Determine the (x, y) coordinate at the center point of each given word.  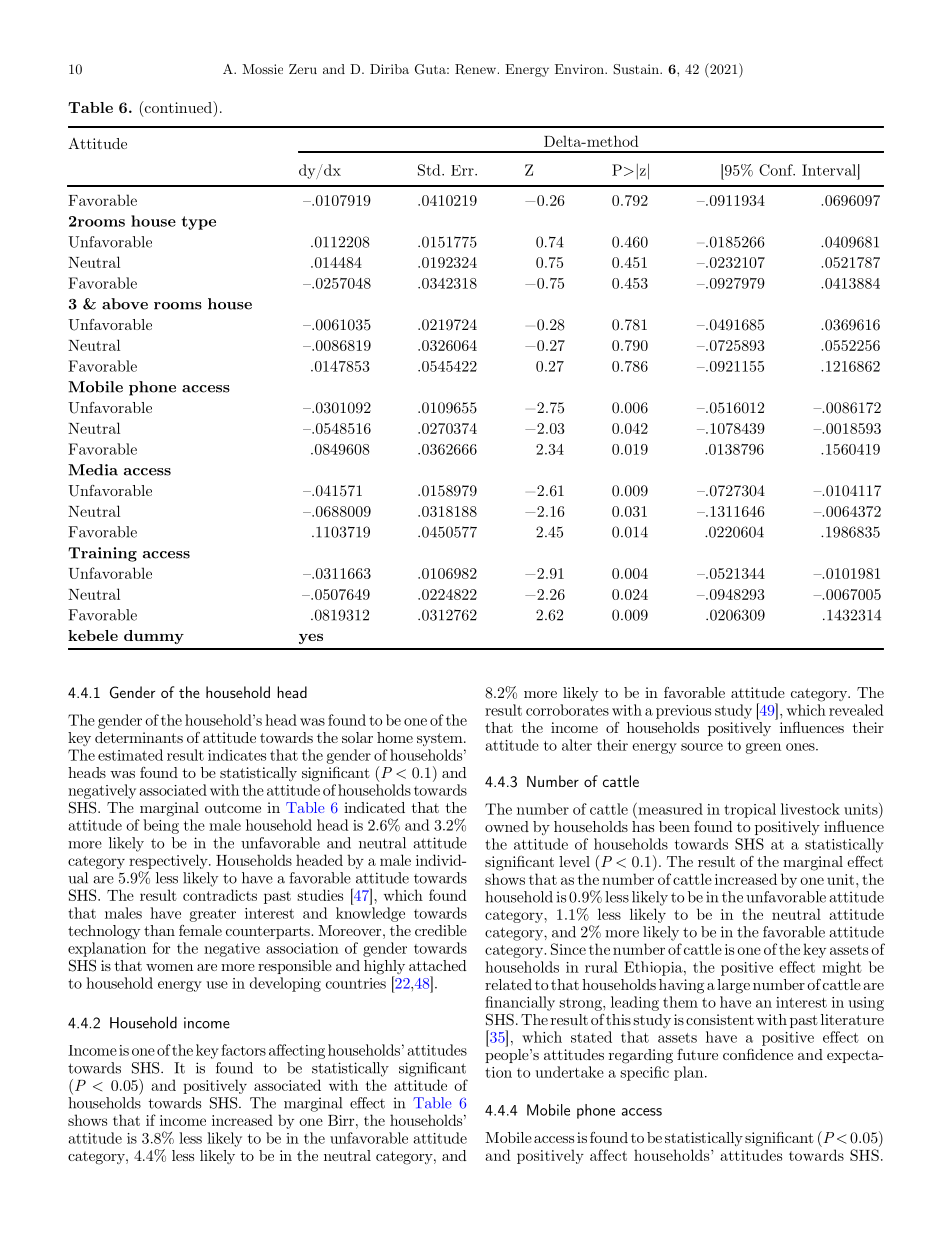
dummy (154, 637)
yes (311, 638)
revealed (856, 710)
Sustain (637, 69)
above (125, 304)
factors (243, 1050)
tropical (750, 810)
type (198, 223)
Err (463, 170)
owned (507, 826)
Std (430, 170)
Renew (477, 69)
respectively (169, 861)
